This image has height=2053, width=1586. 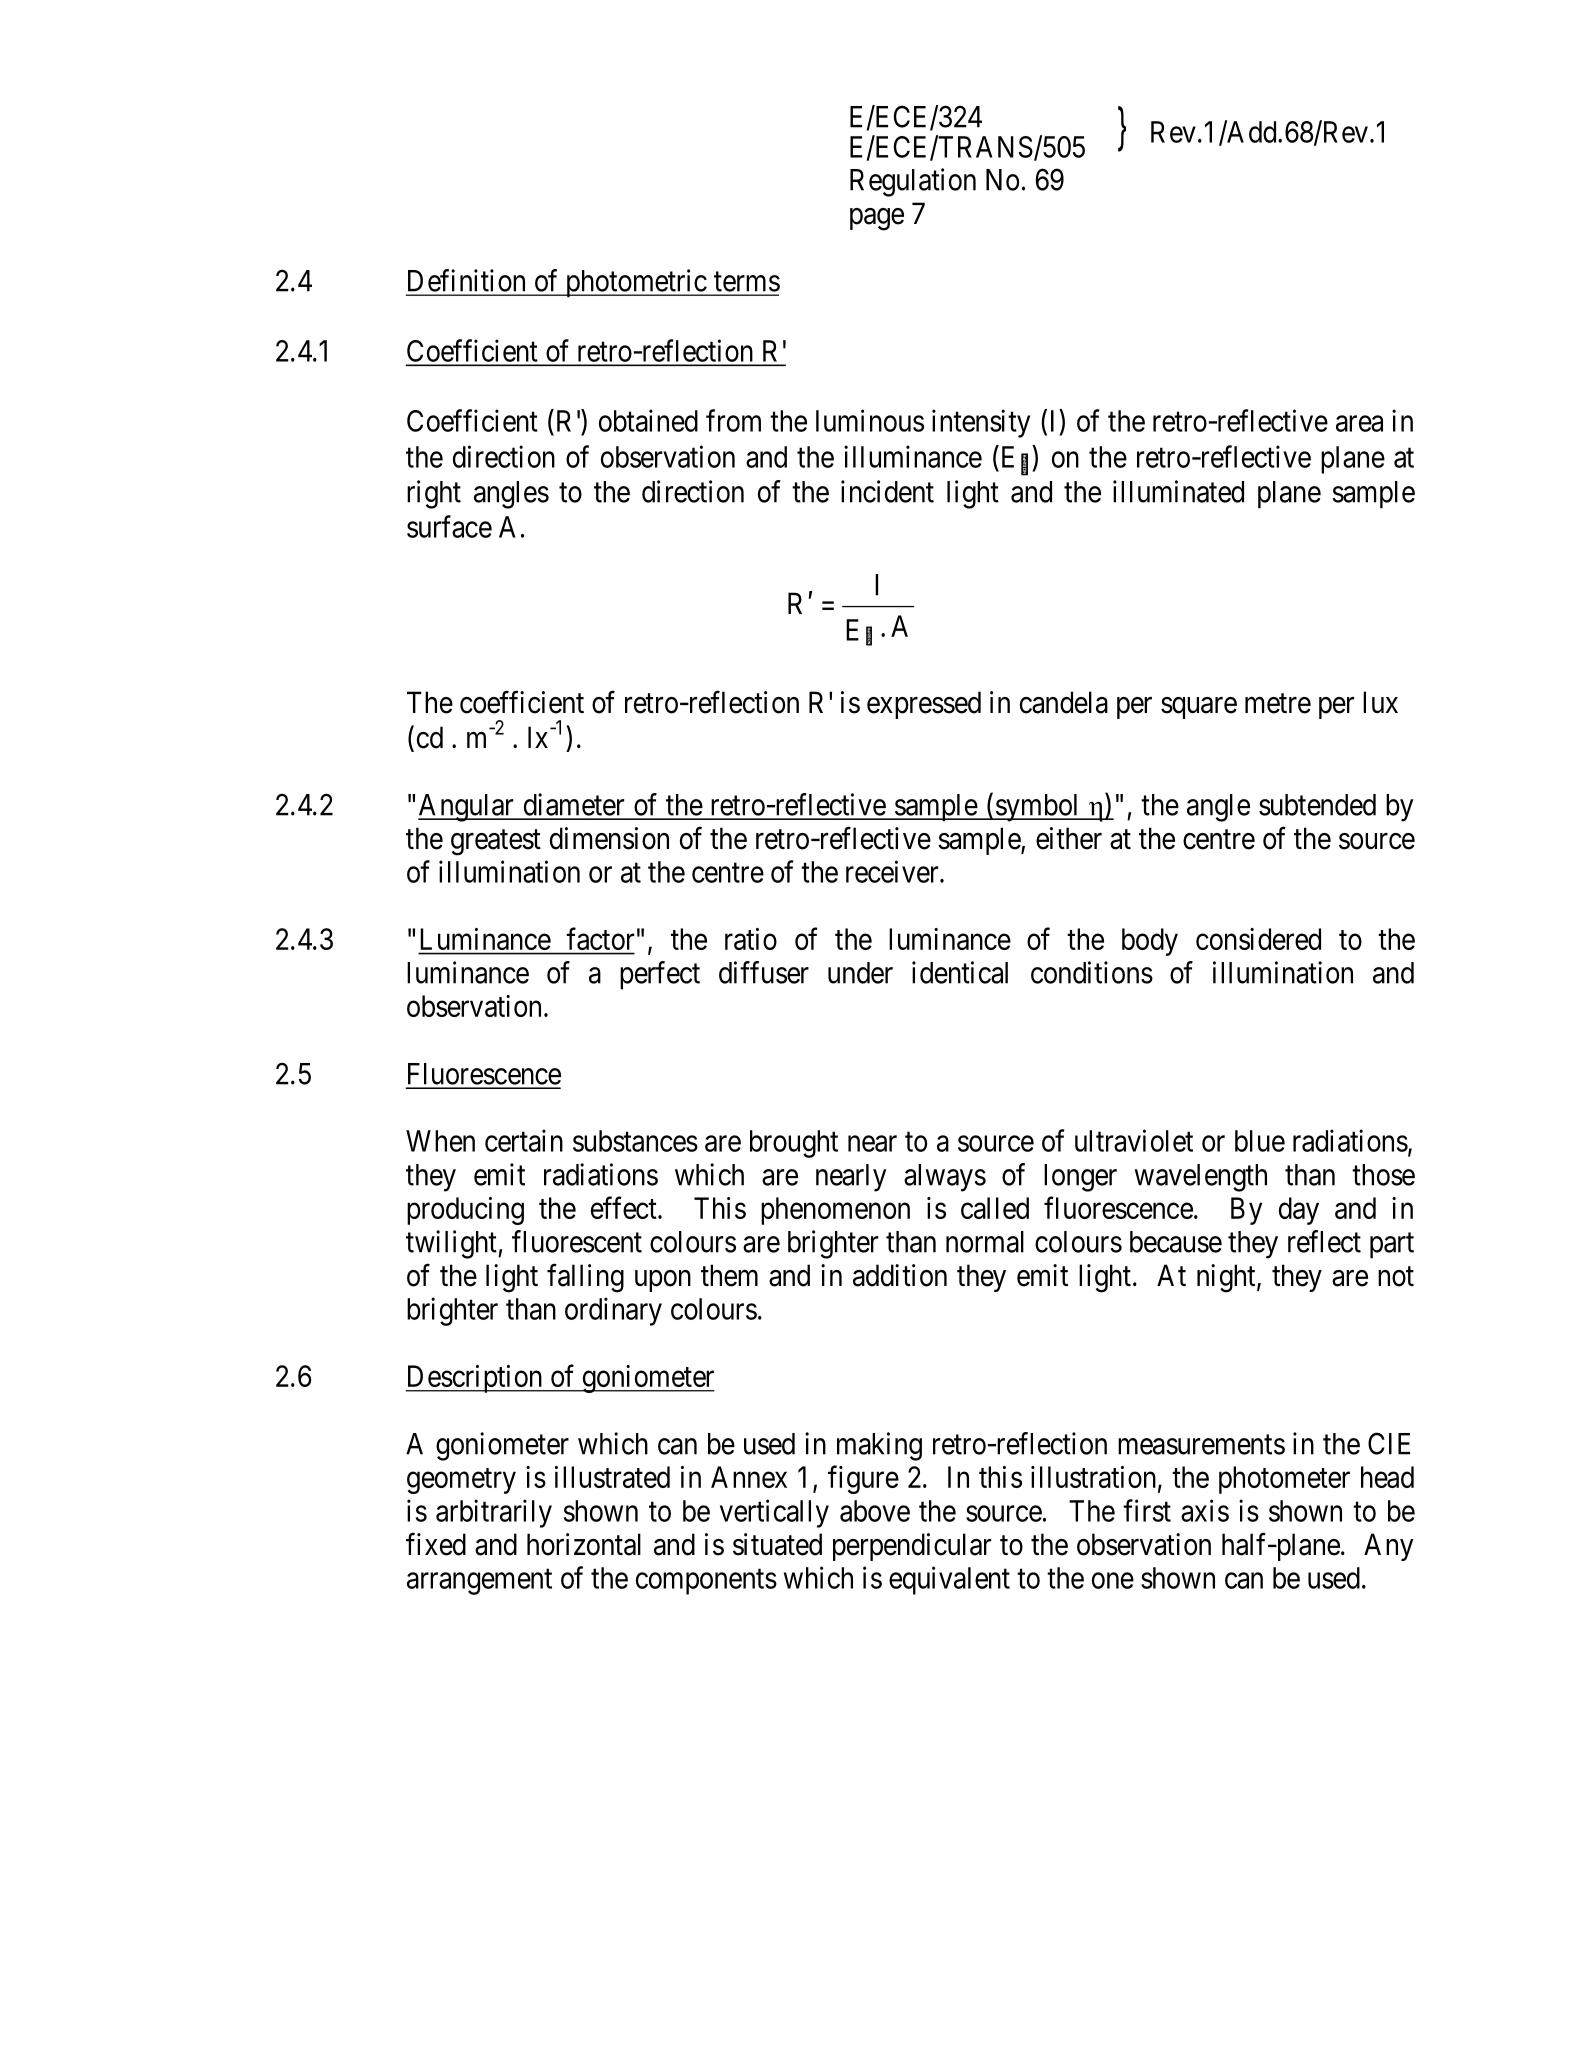 I want to click on photometric, so click(x=635, y=283).
